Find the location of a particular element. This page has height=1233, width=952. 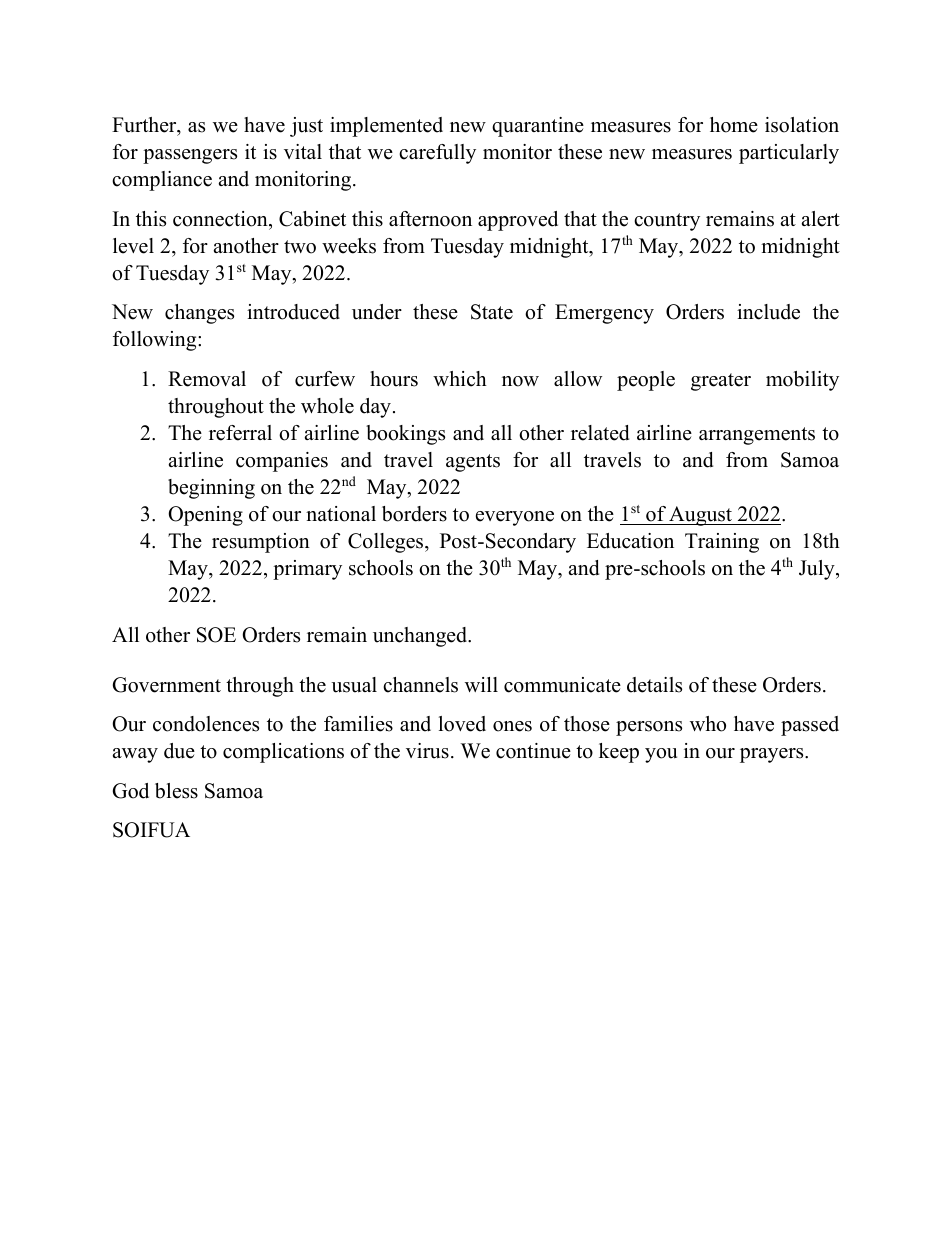

prayers is located at coordinates (773, 755).
